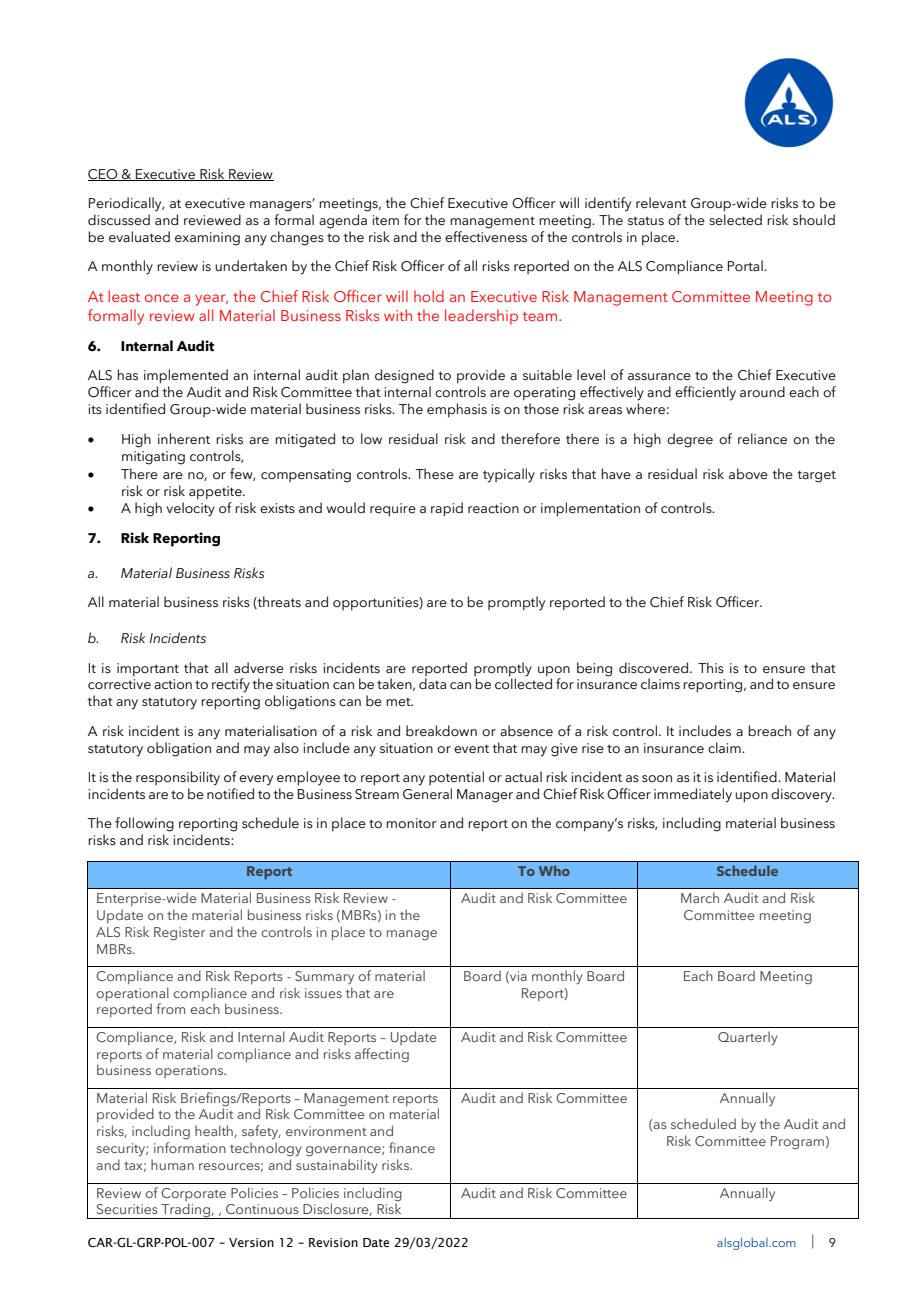 This image has width=924, height=1308. Describe the element at coordinates (207, 239) in the image. I see `examining` at that location.
